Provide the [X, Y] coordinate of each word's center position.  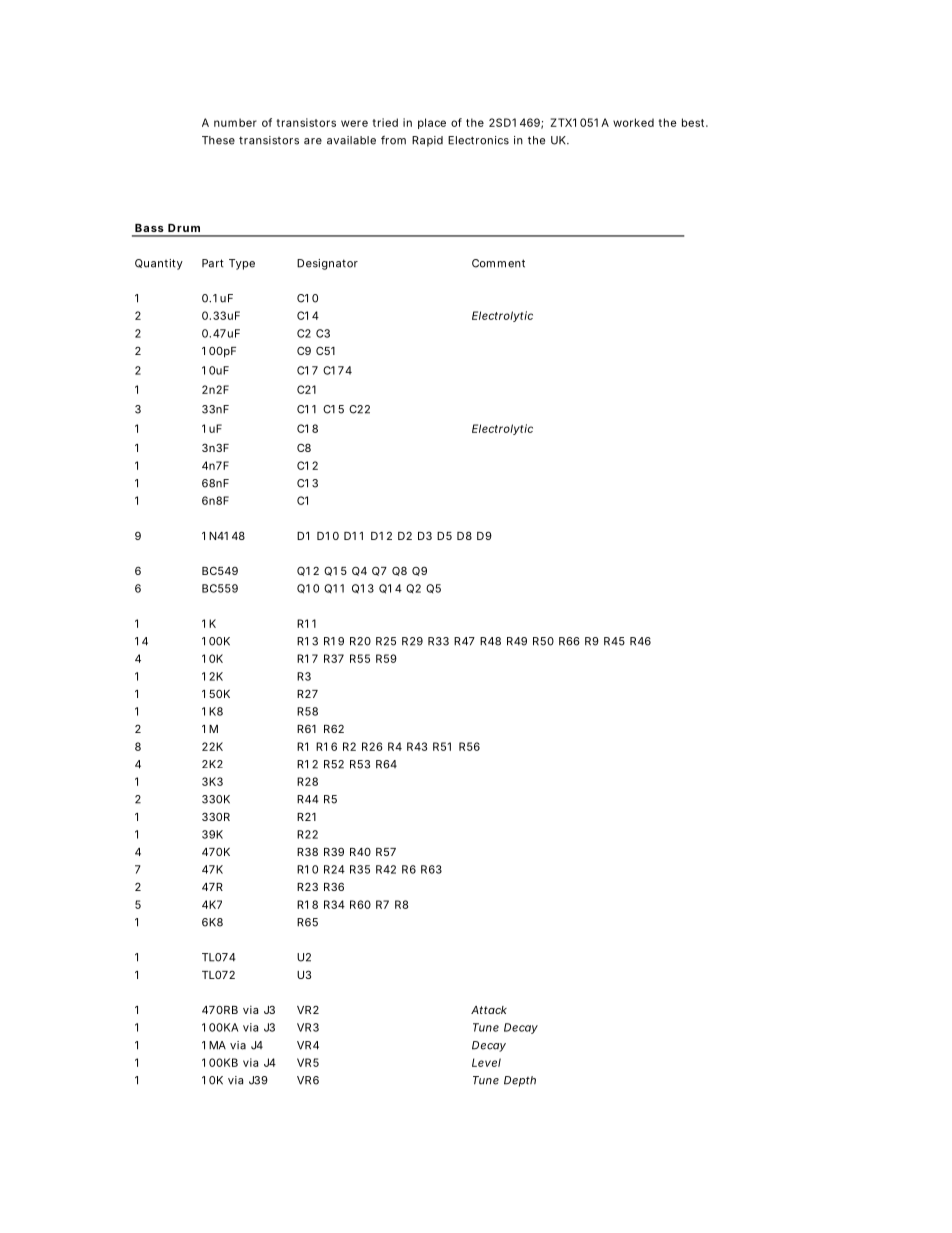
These [218, 140]
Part [213, 263]
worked [633, 122]
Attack [489, 1010]
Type [242, 264]
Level [486, 1062]
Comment [498, 263]
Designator [327, 264]
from [393, 140]
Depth [520, 1081]
